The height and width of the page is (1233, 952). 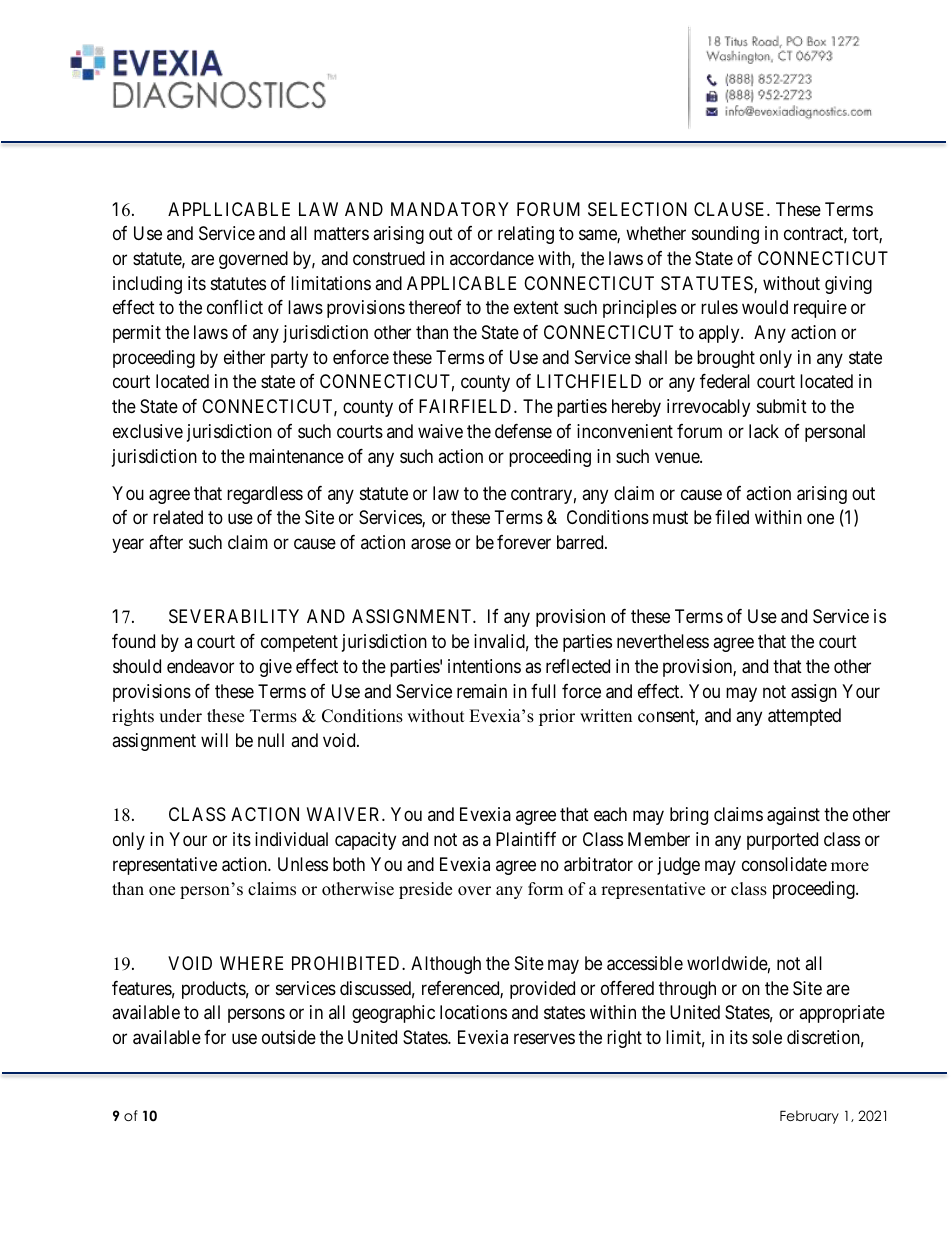 I want to click on forever, so click(x=524, y=542).
